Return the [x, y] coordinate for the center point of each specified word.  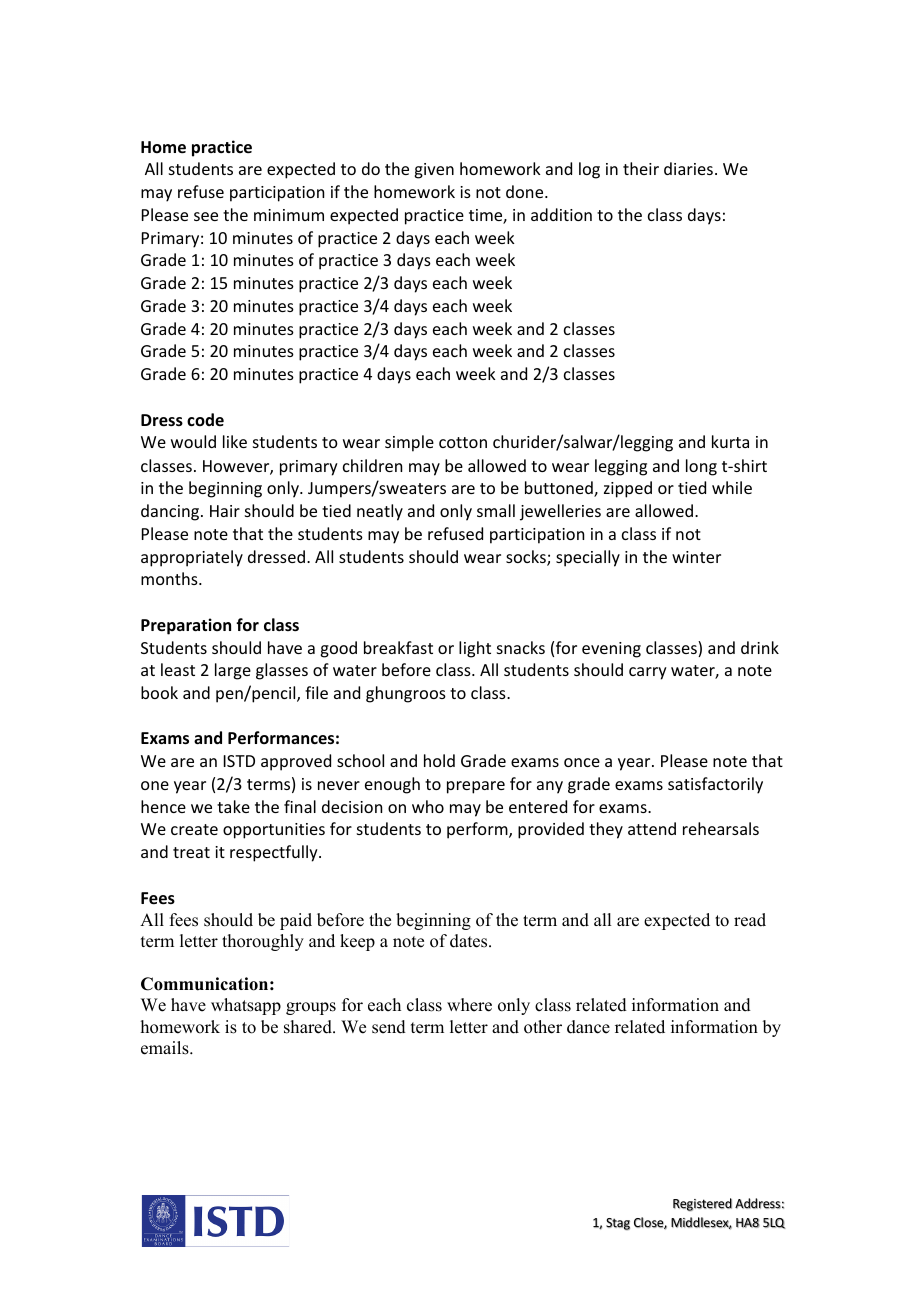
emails [166, 1048]
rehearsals [721, 828]
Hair [225, 511]
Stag [618, 1224]
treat [191, 852]
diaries [688, 168]
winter [696, 557]
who [428, 806]
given [434, 171]
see [206, 216]
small [496, 510]
